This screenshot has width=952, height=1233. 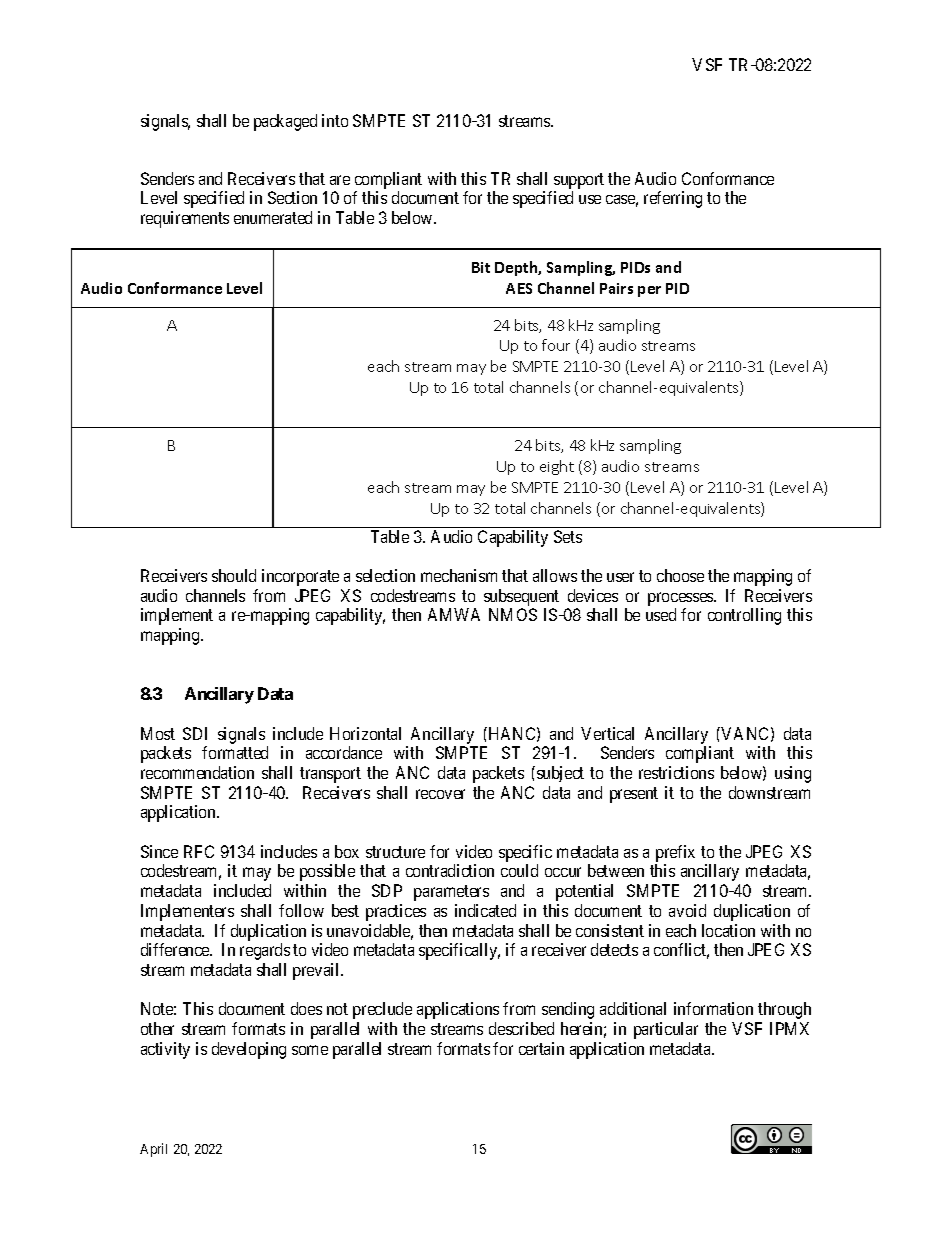 What do you see at coordinates (541, 1048) in the screenshot?
I see `certain` at bounding box center [541, 1048].
